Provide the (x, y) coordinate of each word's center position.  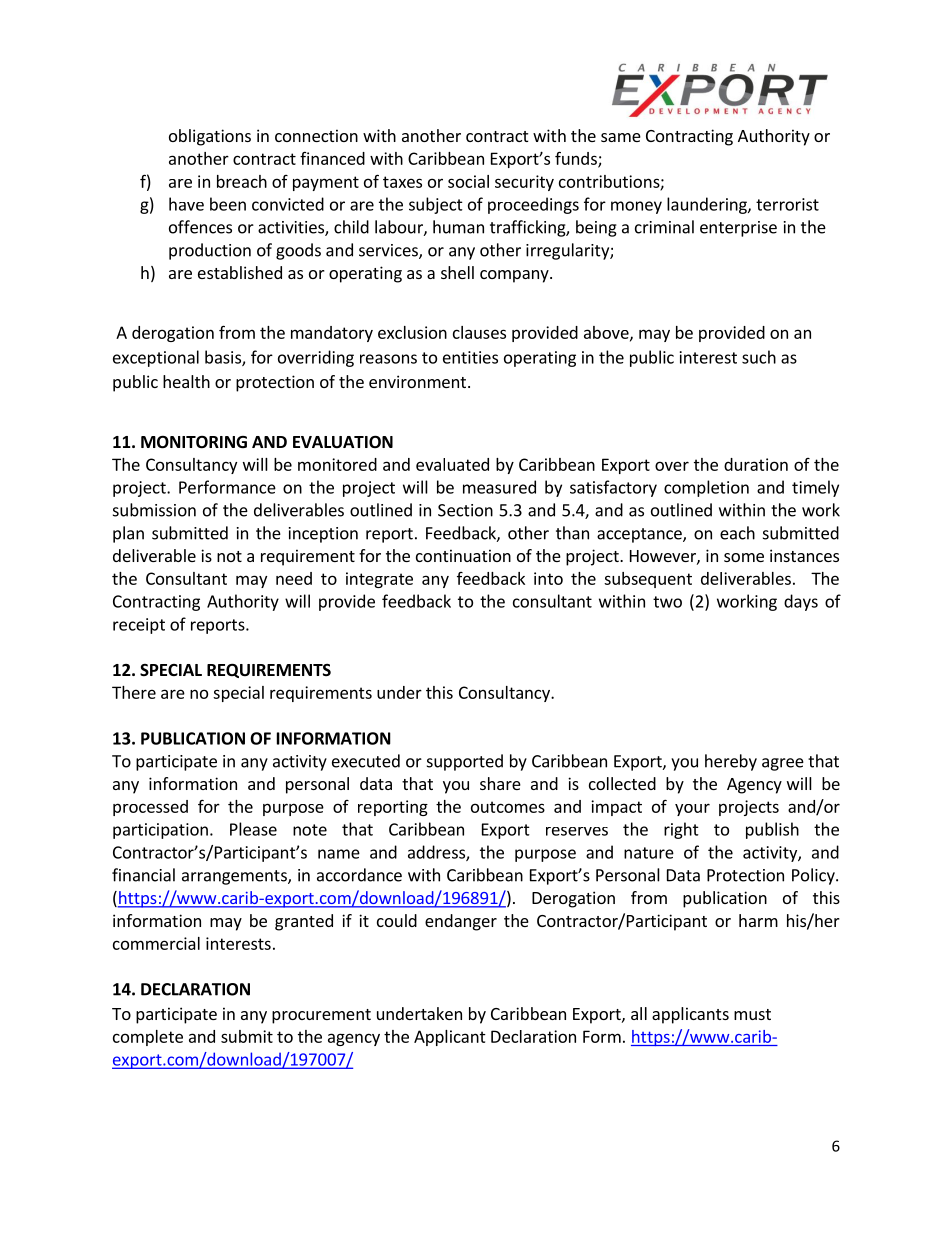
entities (470, 357)
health (186, 381)
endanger (461, 922)
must (752, 1014)
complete (148, 1038)
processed (150, 808)
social (468, 181)
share (500, 783)
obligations (210, 137)
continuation (463, 555)
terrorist (787, 204)
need (294, 578)
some (744, 557)
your (692, 809)
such (759, 357)
